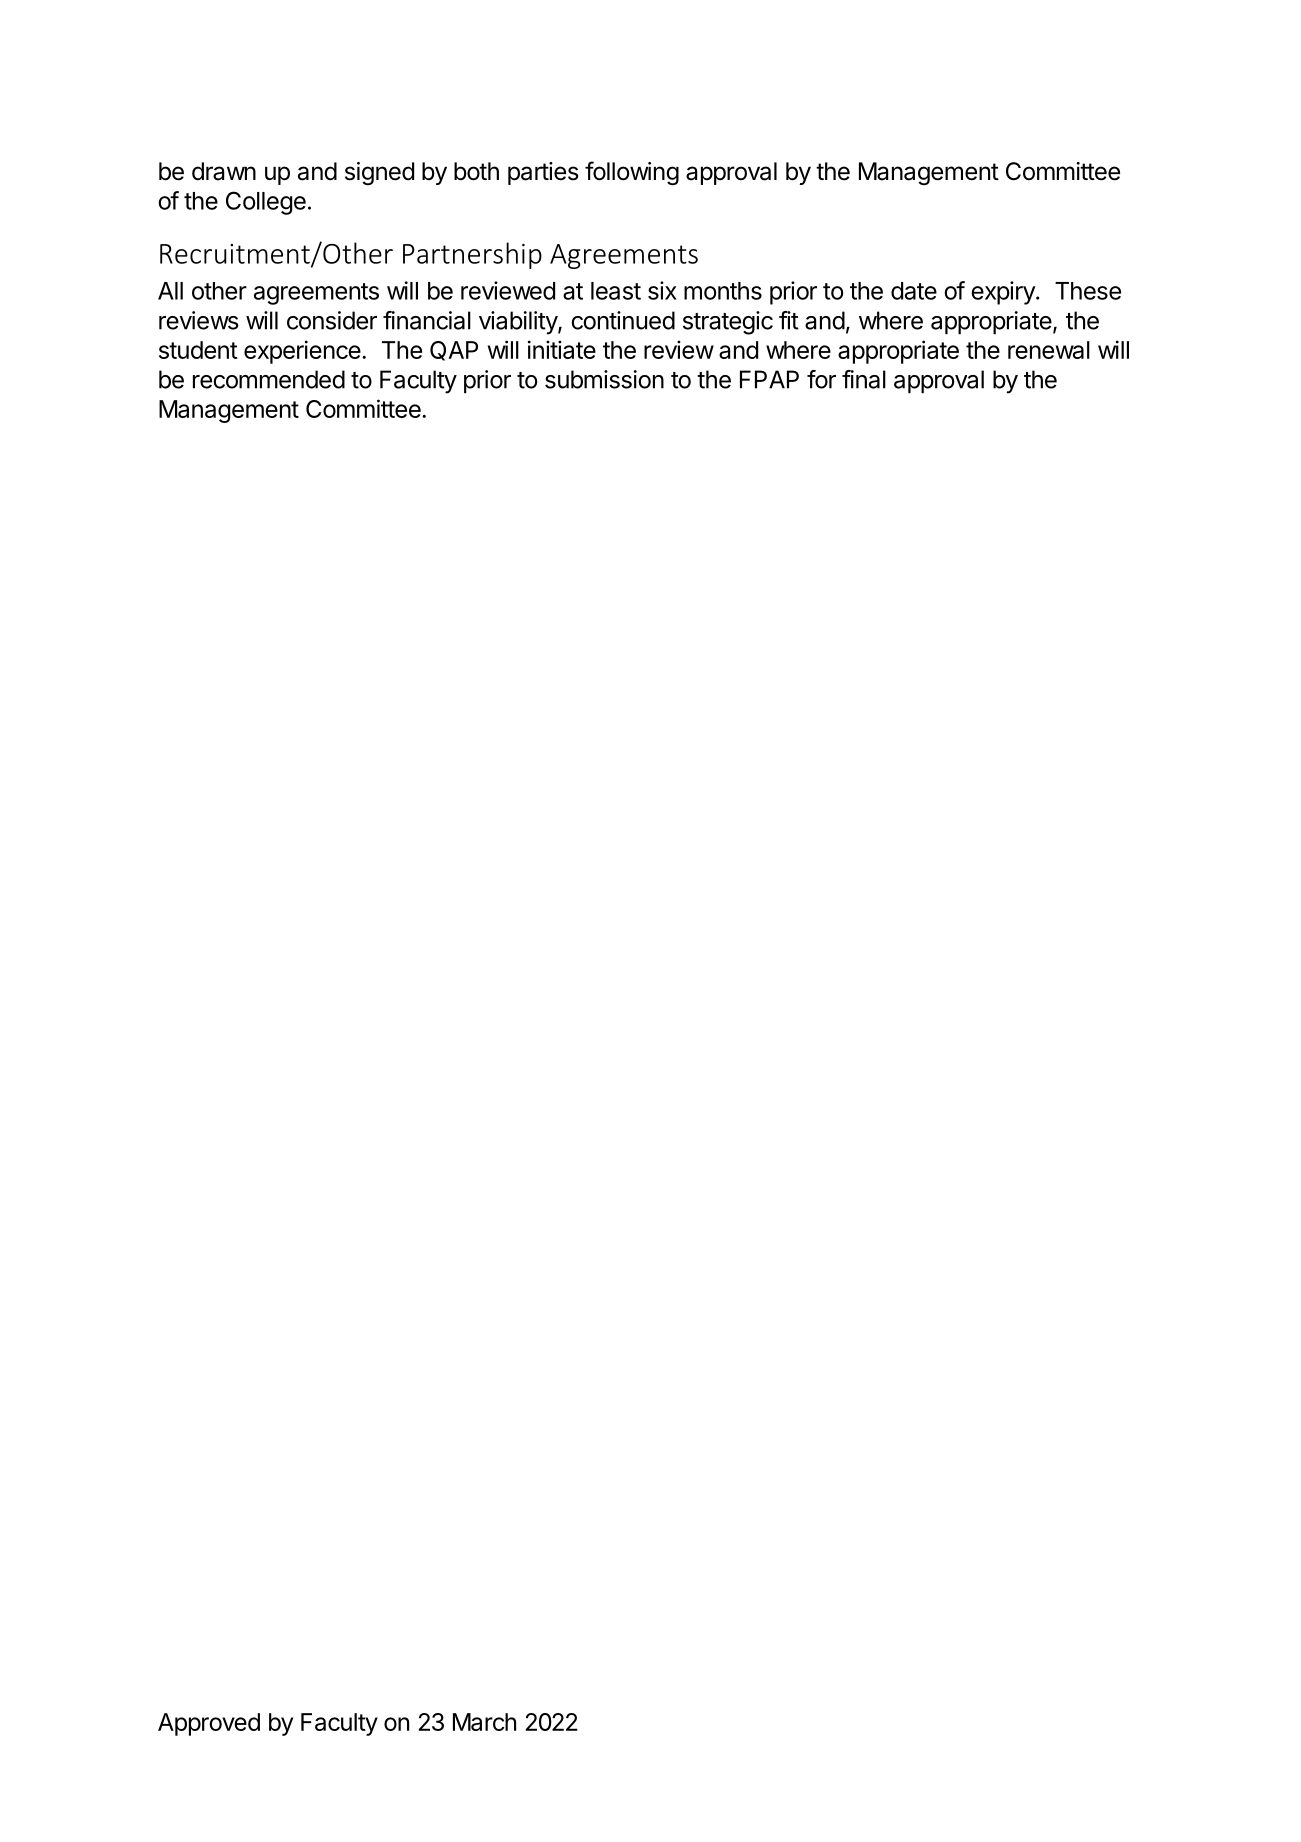 This image has width=1301, height=1842. Describe the element at coordinates (632, 173) in the image. I see `following` at that location.
